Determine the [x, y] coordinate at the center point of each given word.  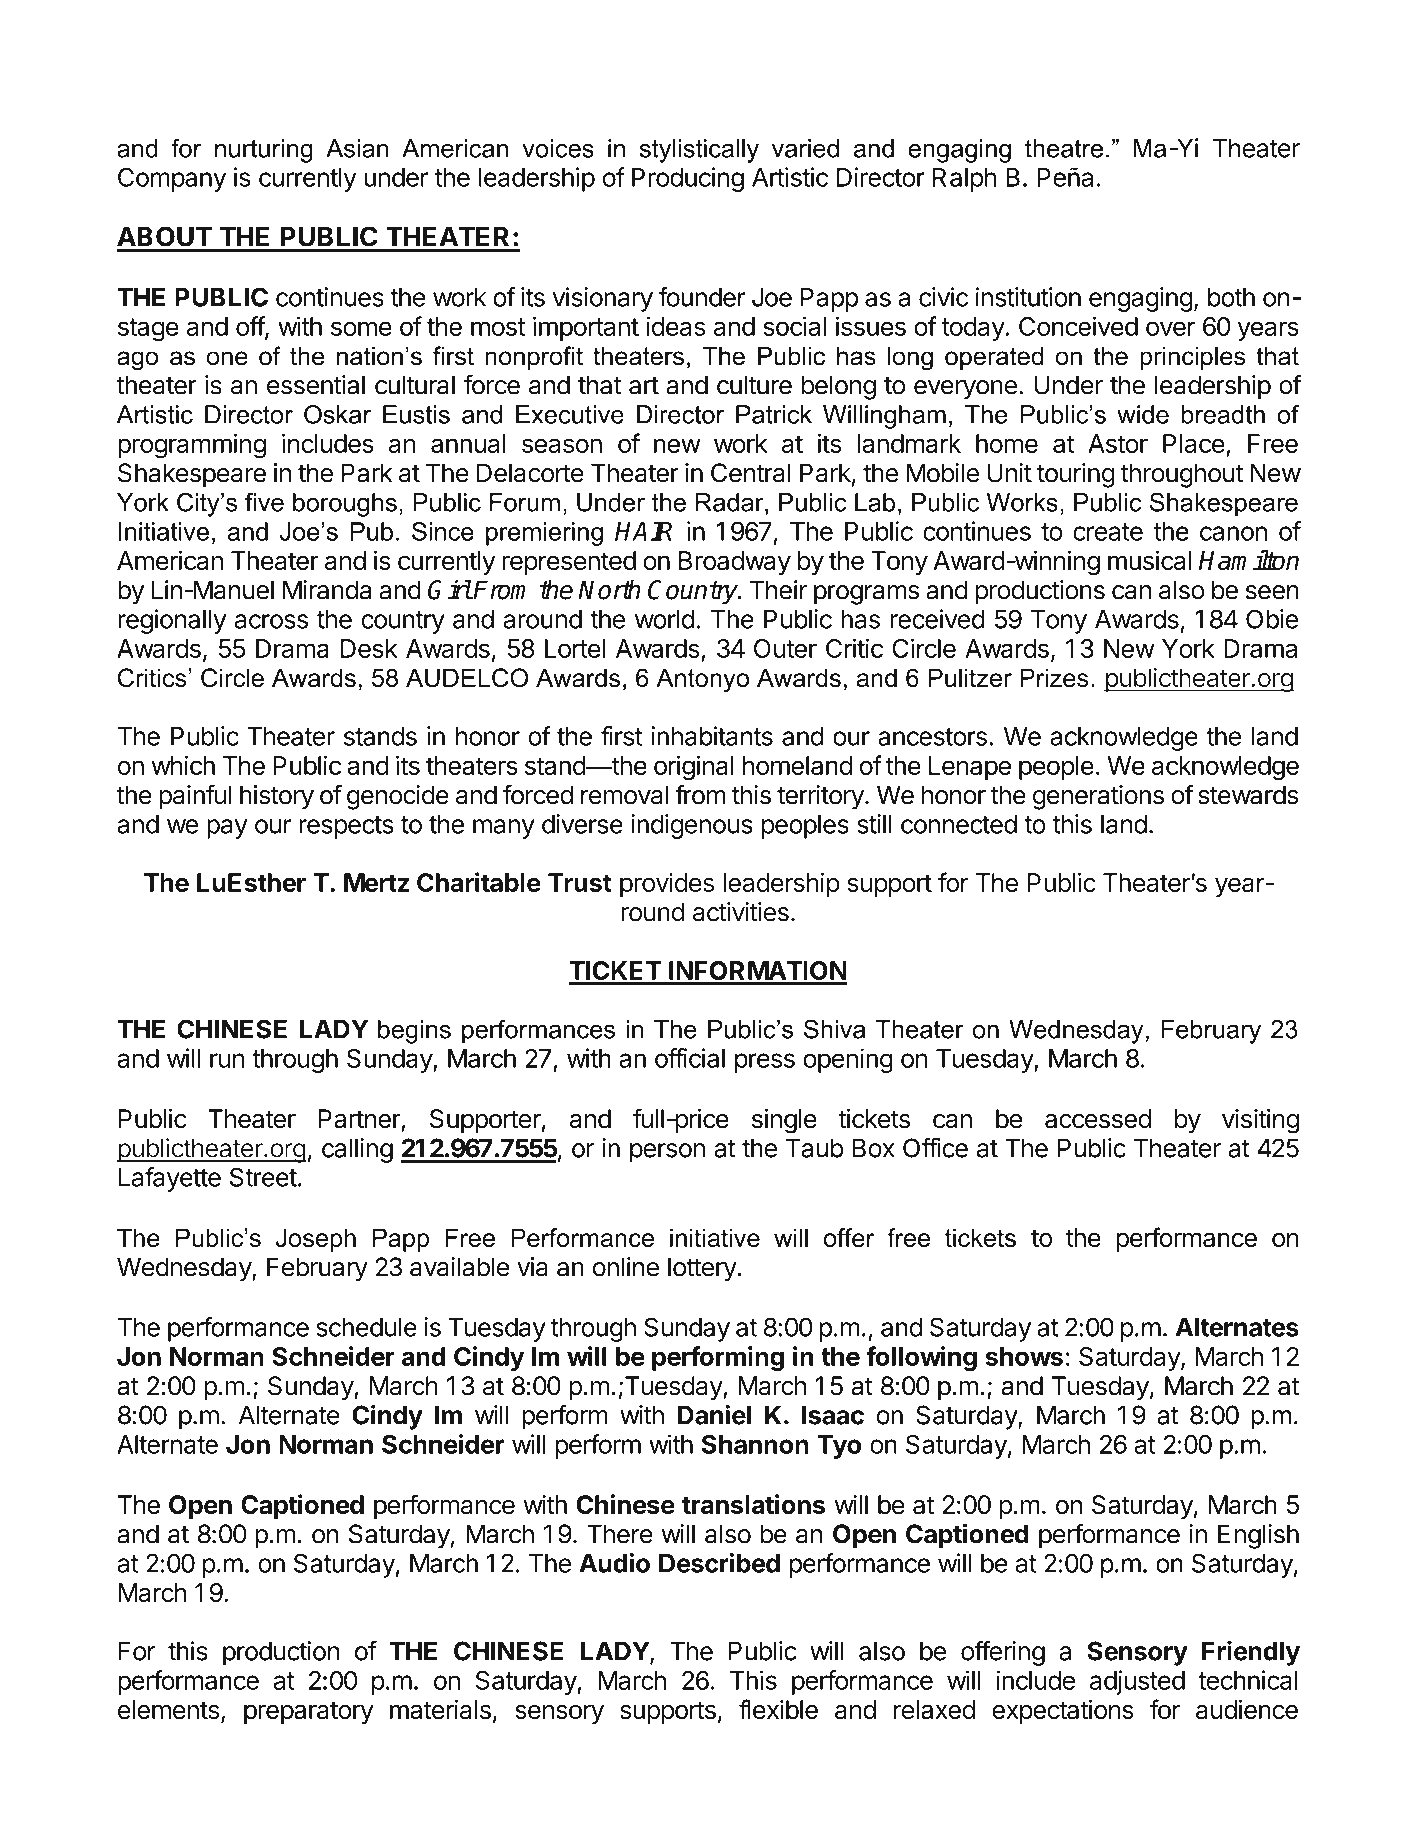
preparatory [309, 1712]
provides [667, 885]
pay [227, 829]
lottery [703, 1269]
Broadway [735, 563]
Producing [688, 179]
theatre [1064, 148]
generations [1098, 797]
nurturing [264, 151]
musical [1150, 560]
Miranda [327, 590]
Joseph [316, 1240]
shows [1024, 1356]
